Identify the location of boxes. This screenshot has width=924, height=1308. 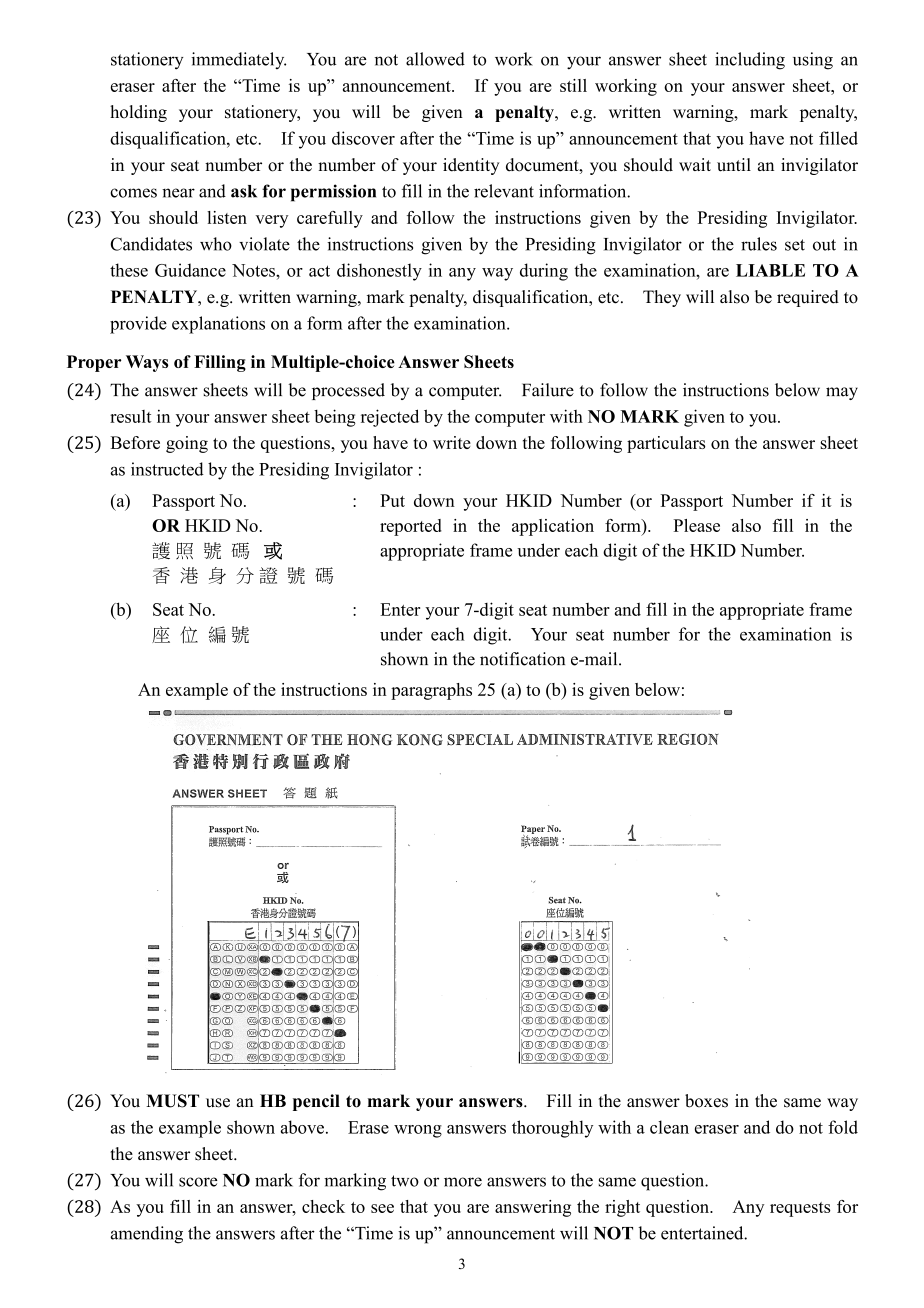
(706, 1101).
